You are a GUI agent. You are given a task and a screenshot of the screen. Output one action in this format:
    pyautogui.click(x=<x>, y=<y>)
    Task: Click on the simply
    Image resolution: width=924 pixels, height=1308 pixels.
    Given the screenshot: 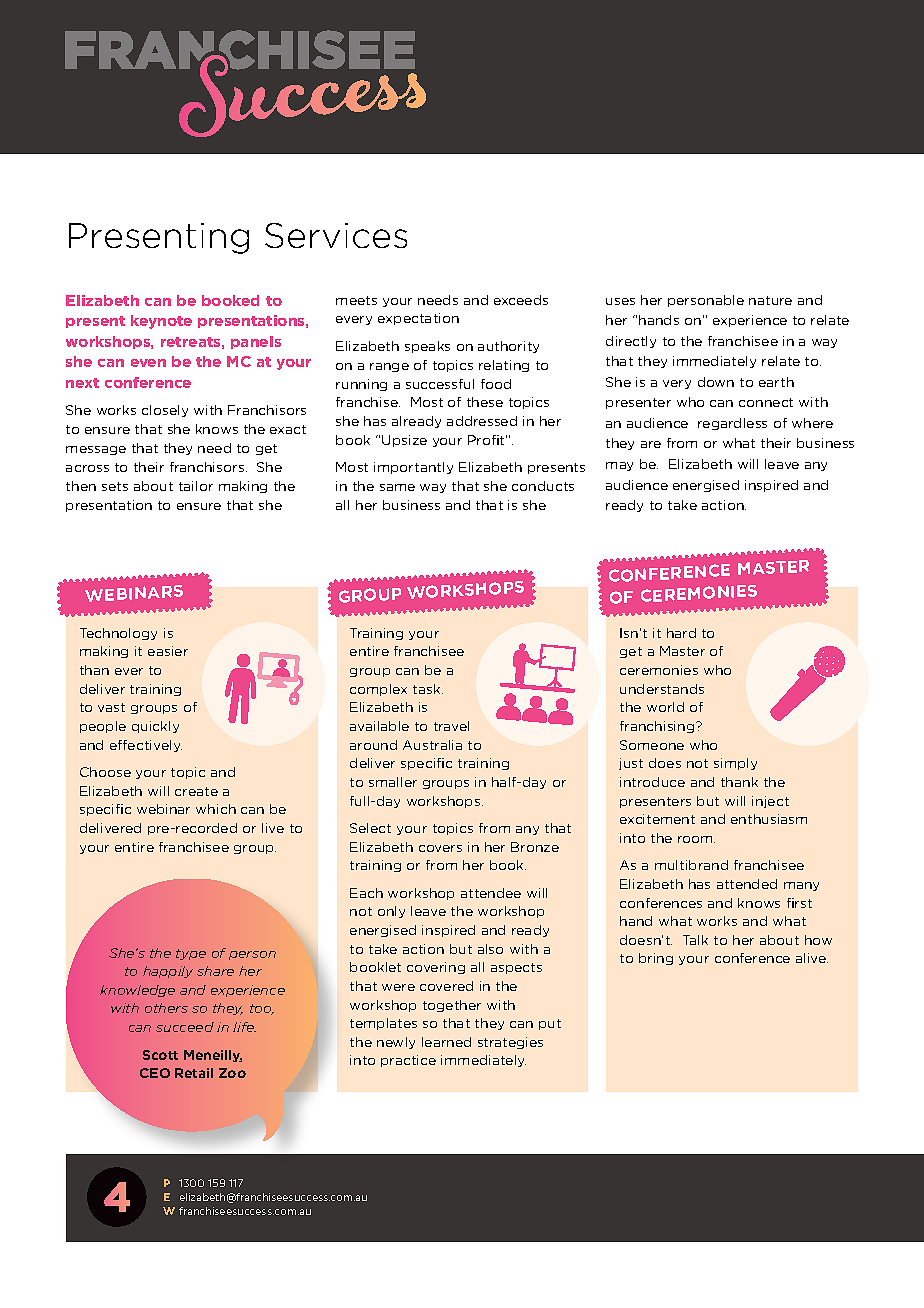 What is the action you would take?
    pyautogui.click(x=735, y=764)
